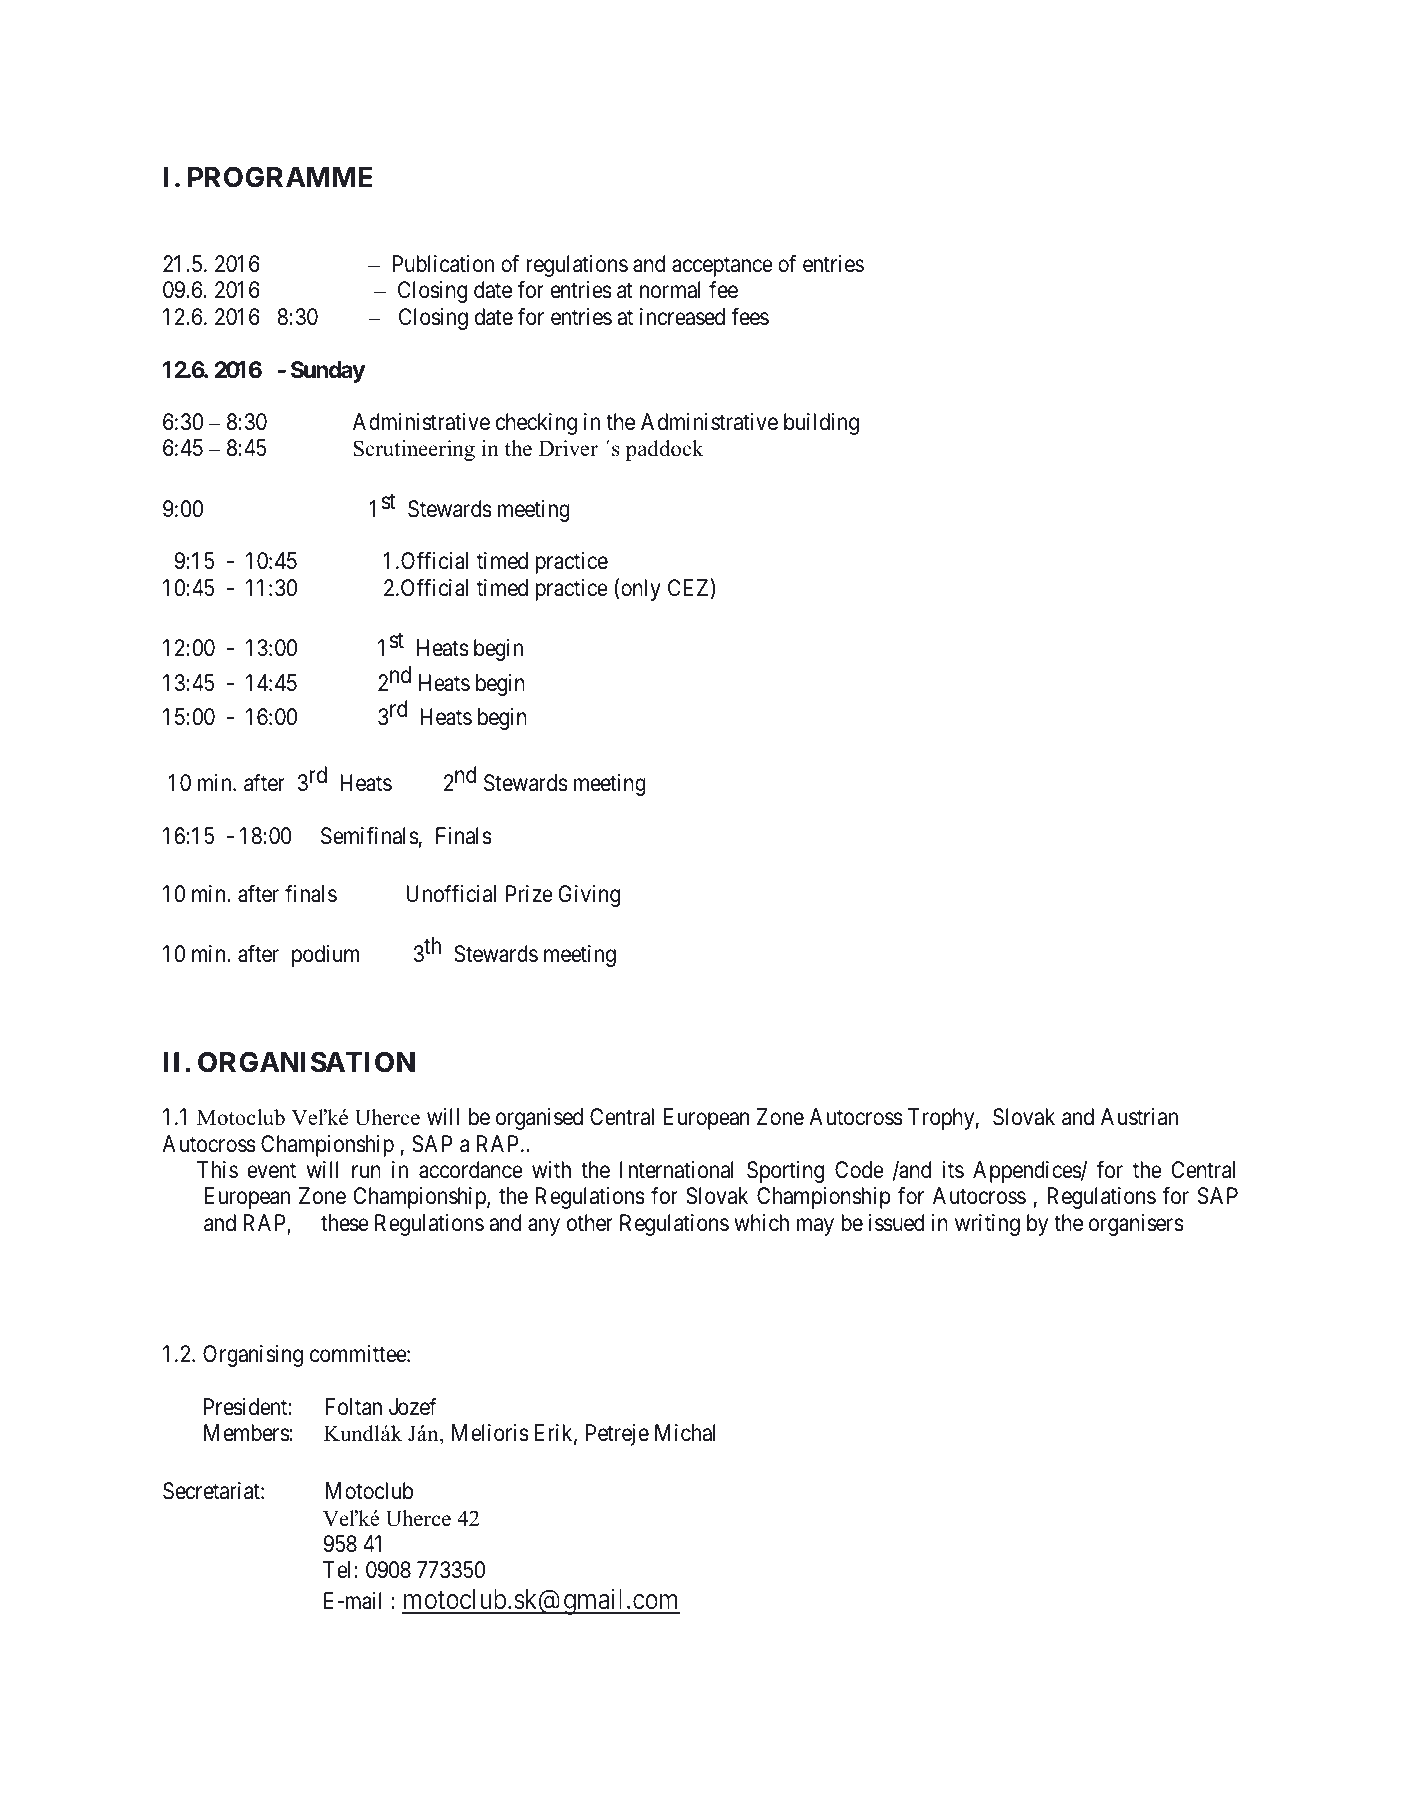  Describe the element at coordinates (280, 177) in the screenshot. I see `PROGRAMME` at that location.
